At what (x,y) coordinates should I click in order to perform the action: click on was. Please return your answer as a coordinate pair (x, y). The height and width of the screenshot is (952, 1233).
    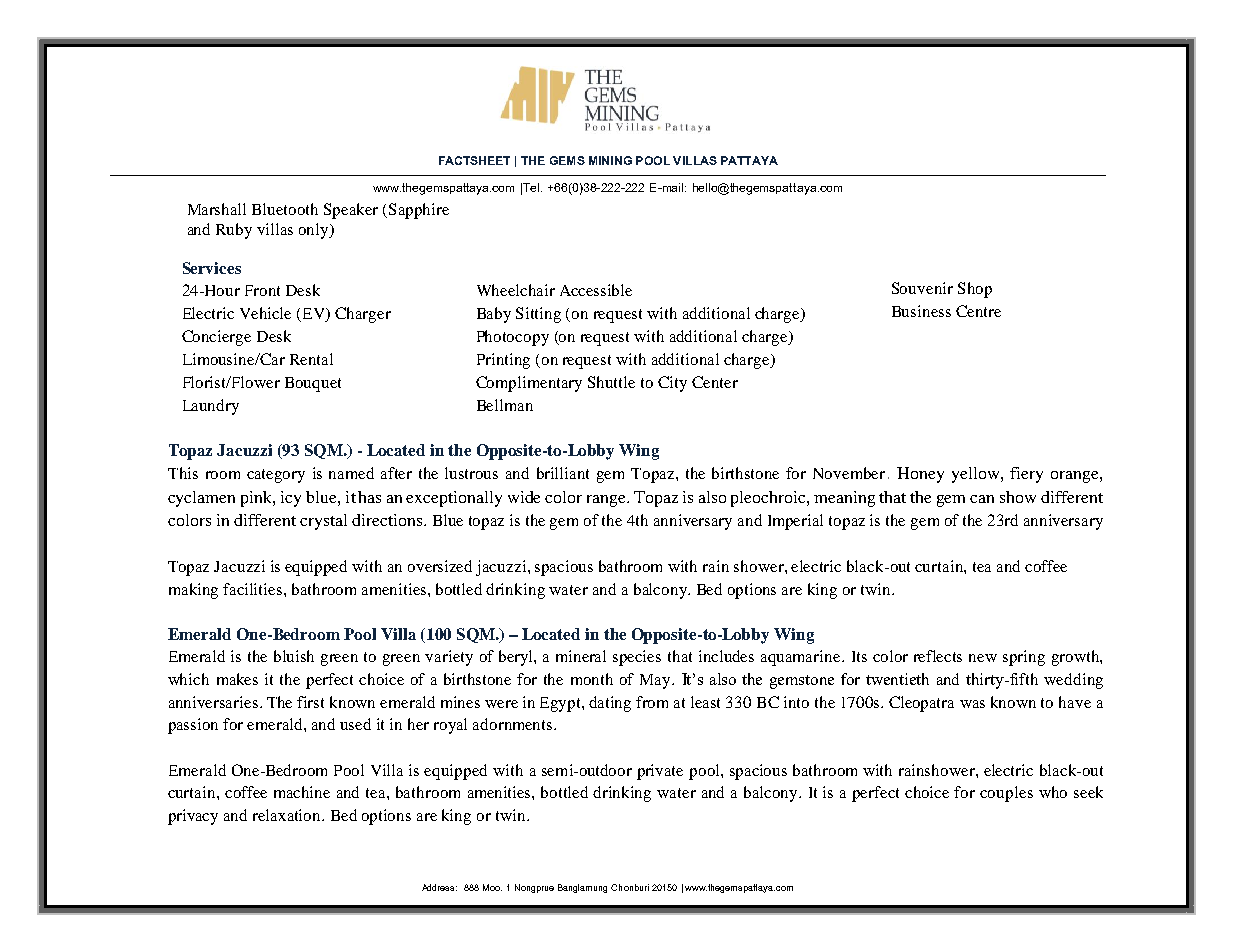
    Looking at the image, I should click on (972, 704).
